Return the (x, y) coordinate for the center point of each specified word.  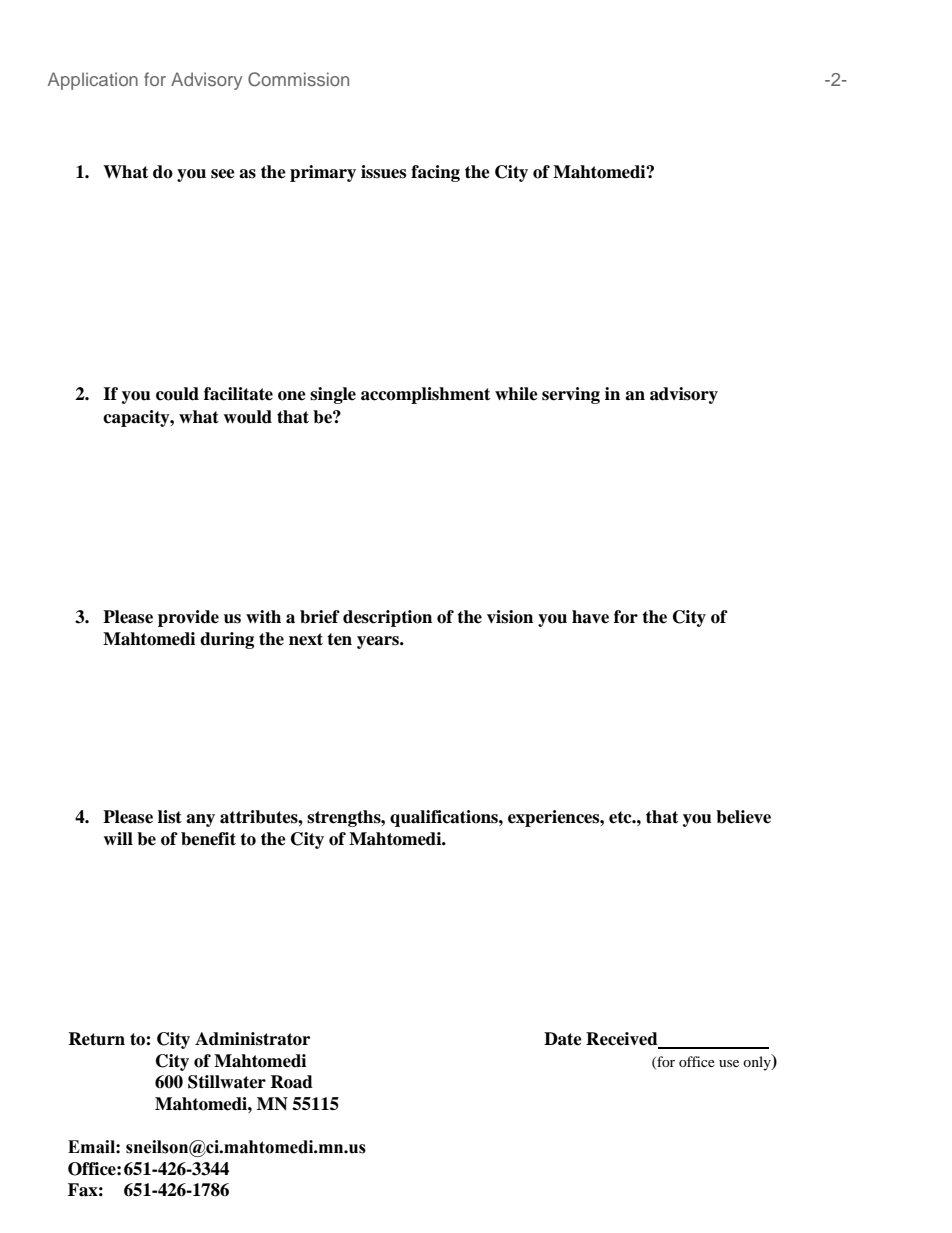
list (170, 817)
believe (743, 817)
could (177, 394)
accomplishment (425, 395)
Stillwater (227, 1082)
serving (571, 395)
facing (435, 173)
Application (93, 81)
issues (383, 172)
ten (339, 639)
